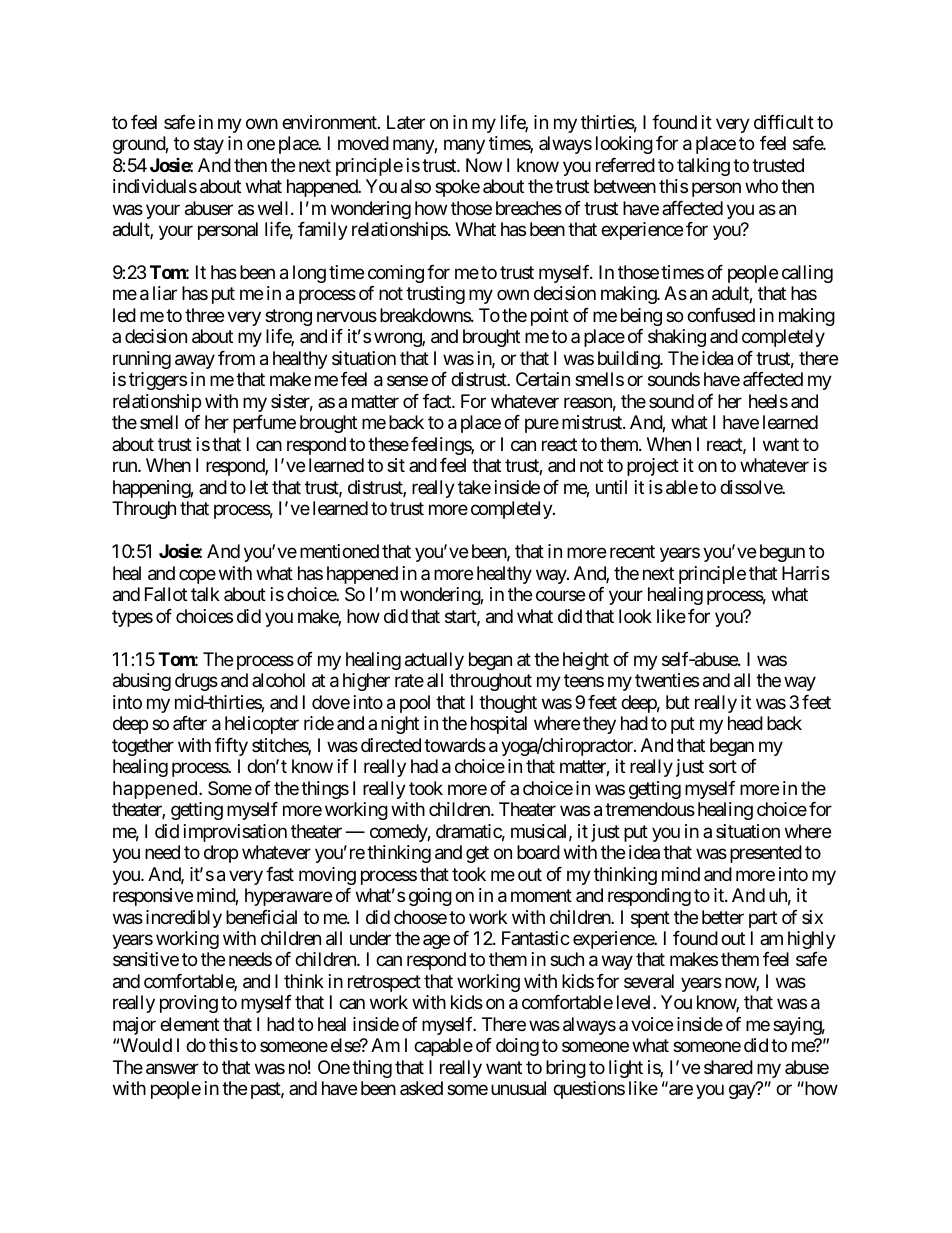 The width and height of the image is (952, 1233). I want to click on stay, so click(209, 145).
